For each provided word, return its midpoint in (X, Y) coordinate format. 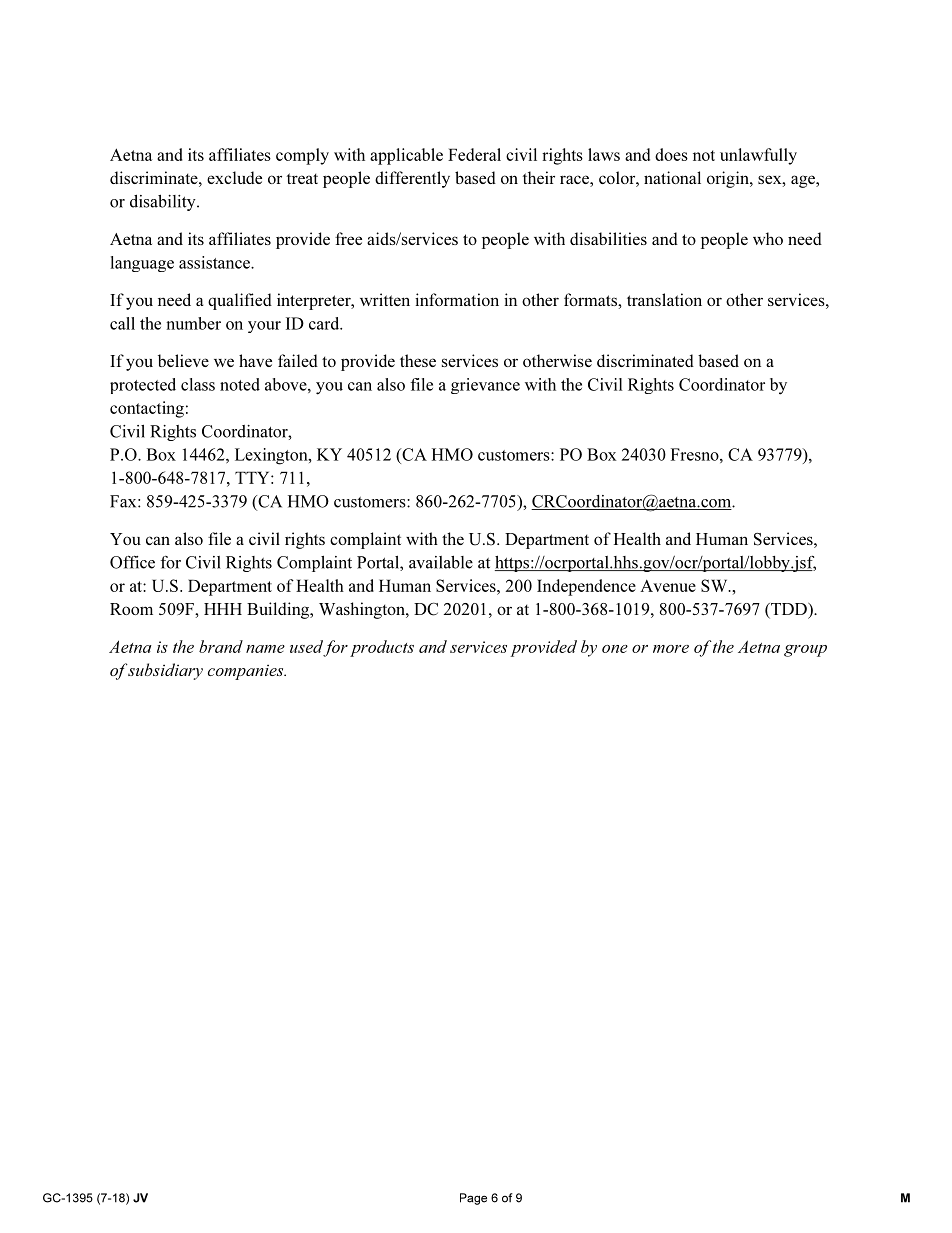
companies (247, 672)
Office (132, 562)
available (441, 562)
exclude (234, 177)
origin (729, 179)
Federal (474, 154)
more (671, 649)
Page (473, 1199)
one (615, 649)
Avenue (668, 586)
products (382, 648)
